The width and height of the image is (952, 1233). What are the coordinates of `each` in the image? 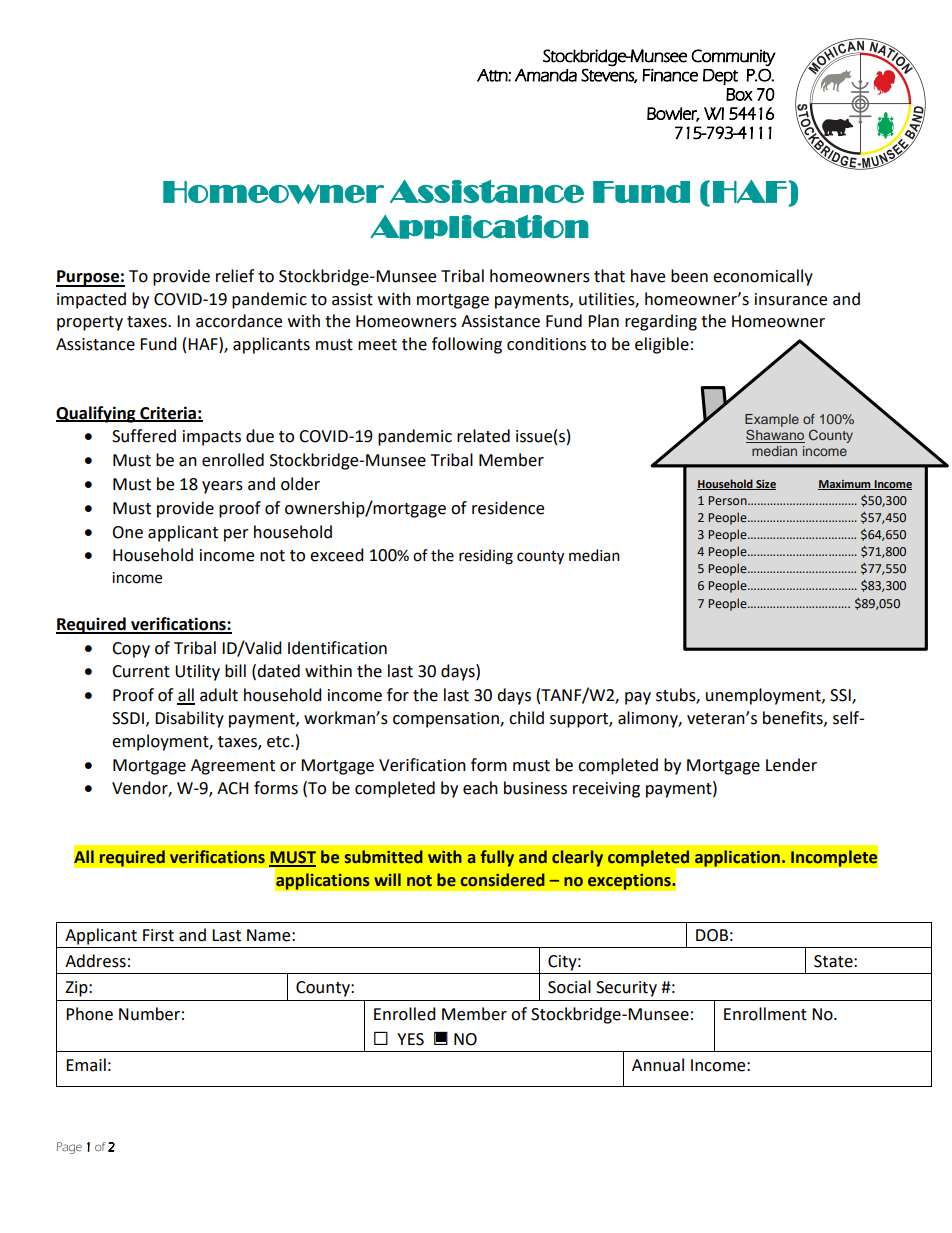 It's located at (480, 788).
